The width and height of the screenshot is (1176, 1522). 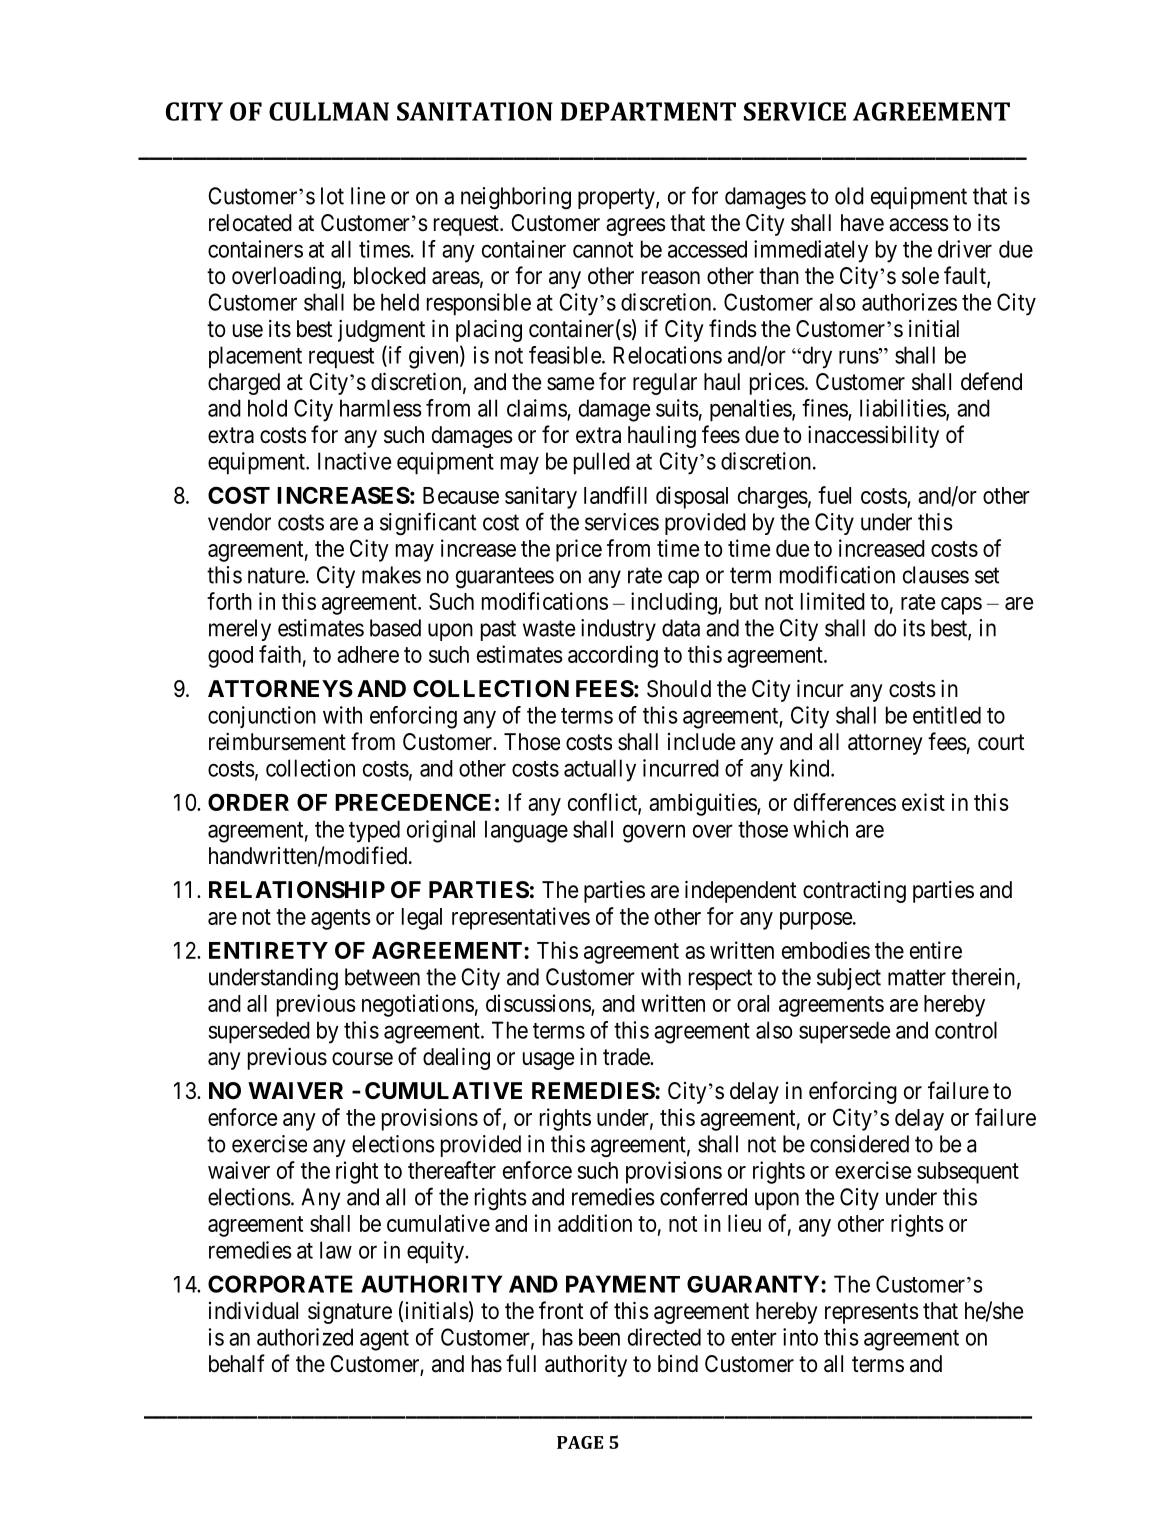 What do you see at coordinates (923, 802) in the screenshot?
I see `exist` at bounding box center [923, 802].
